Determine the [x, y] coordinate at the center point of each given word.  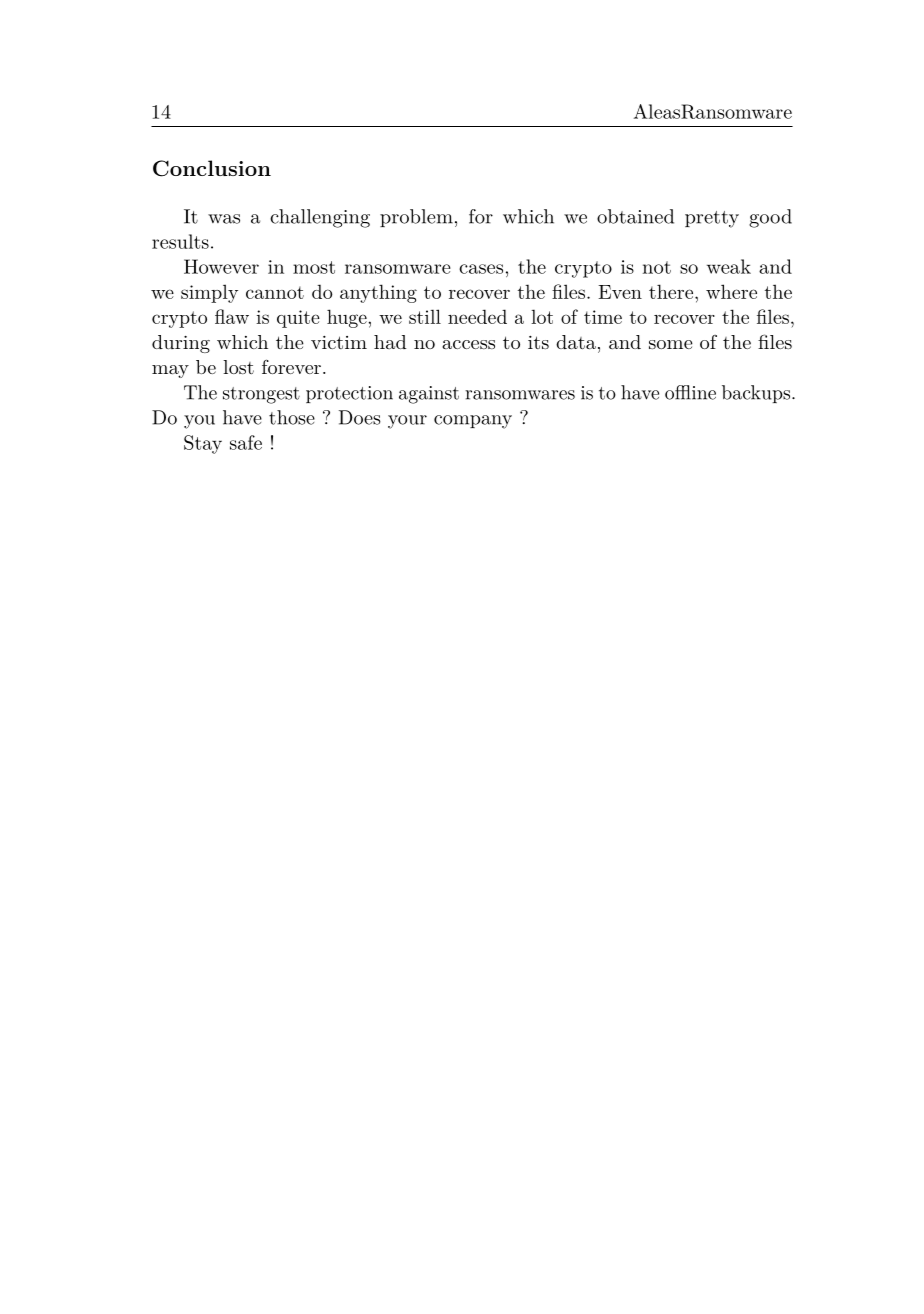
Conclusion [212, 168]
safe [246, 442]
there [672, 291]
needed [477, 316]
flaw [232, 316]
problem [416, 218]
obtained [635, 216]
